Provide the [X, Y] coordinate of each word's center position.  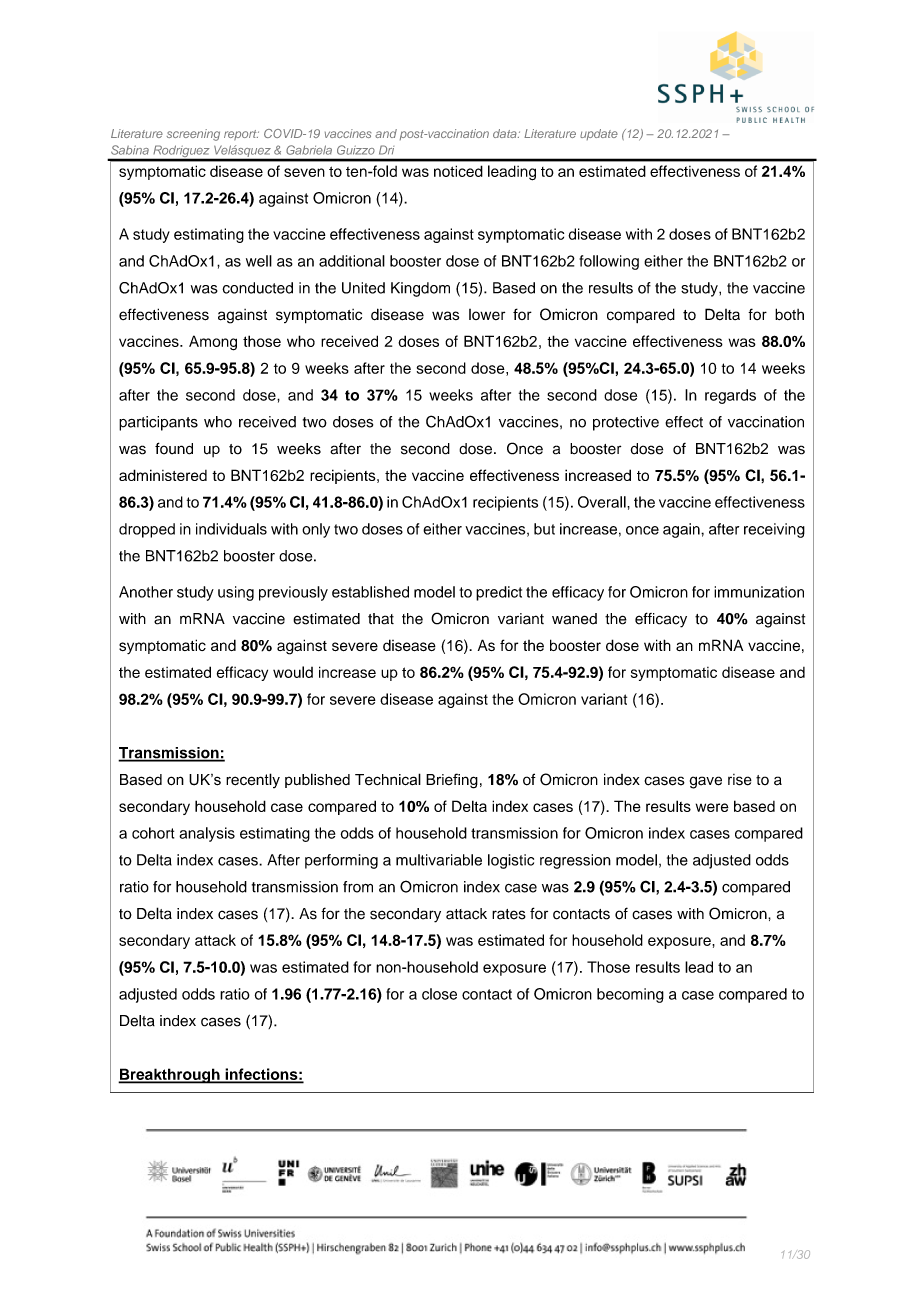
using [236, 593]
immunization [759, 592]
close [439, 994]
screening [193, 135]
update [599, 134]
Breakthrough [170, 1076]
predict [499, 593]
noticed [458, 171]
